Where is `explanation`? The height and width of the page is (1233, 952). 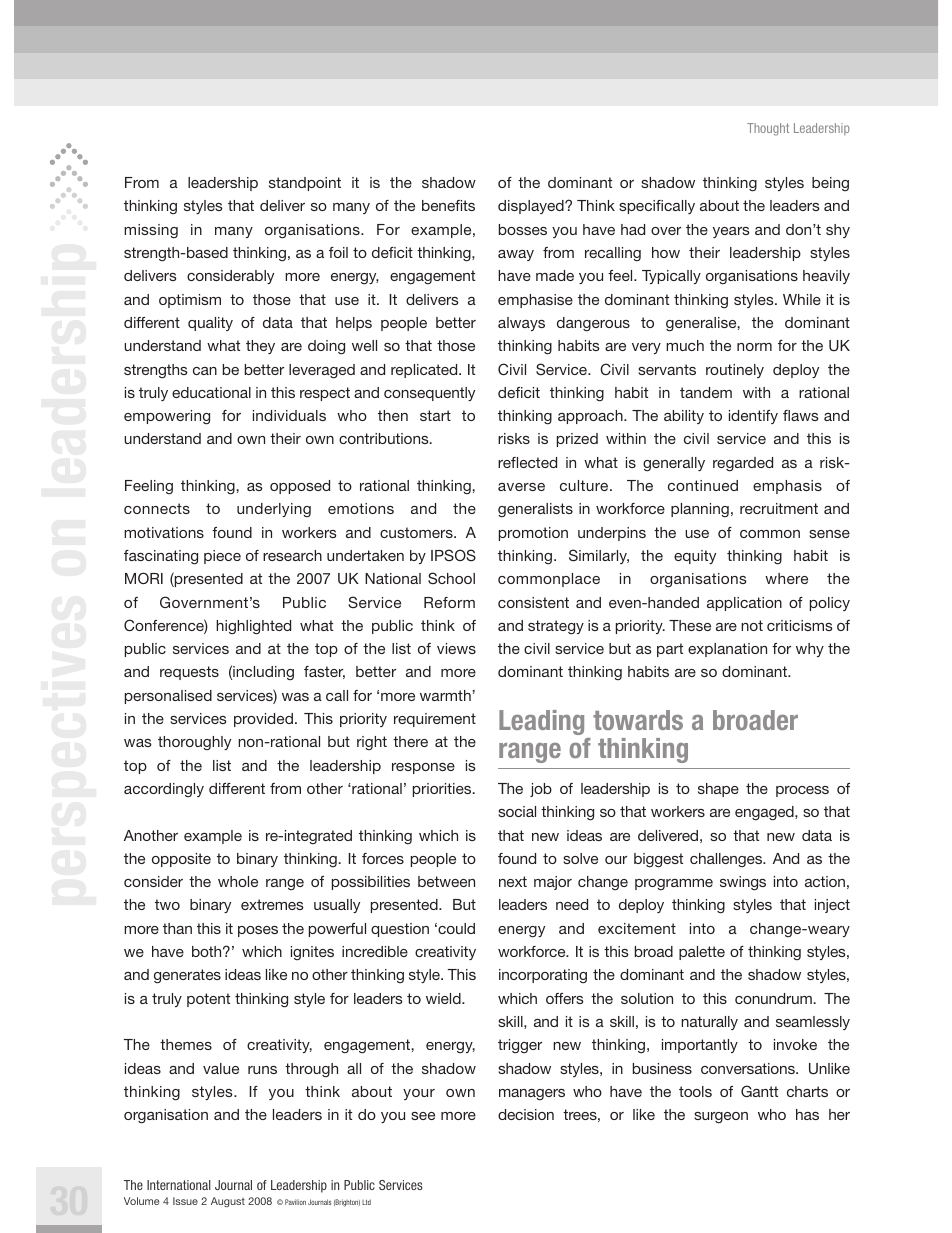
explanation is located at coordinates (727, 650).
